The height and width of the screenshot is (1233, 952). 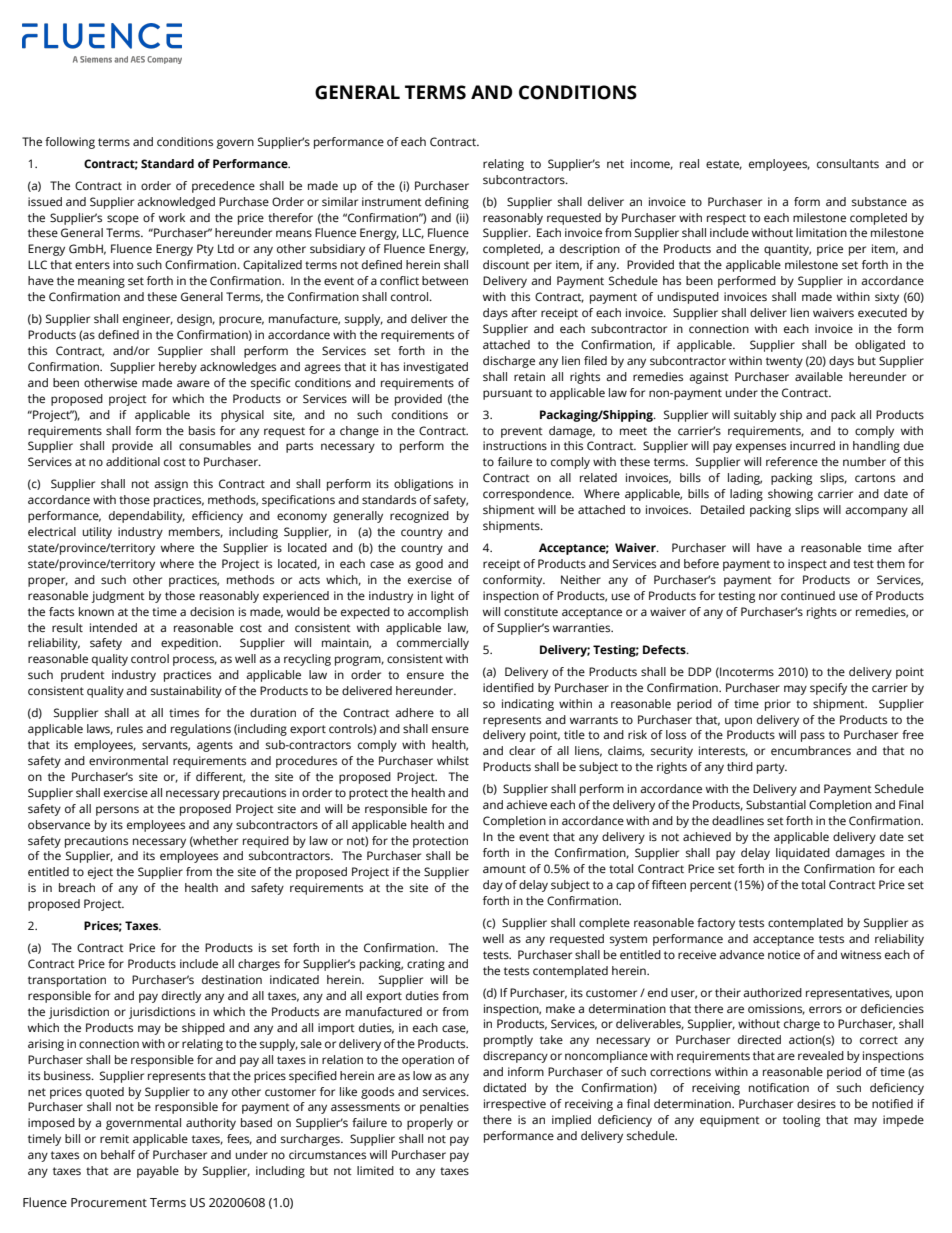 I want to click on pursuant, so click(x=508, y=394).
